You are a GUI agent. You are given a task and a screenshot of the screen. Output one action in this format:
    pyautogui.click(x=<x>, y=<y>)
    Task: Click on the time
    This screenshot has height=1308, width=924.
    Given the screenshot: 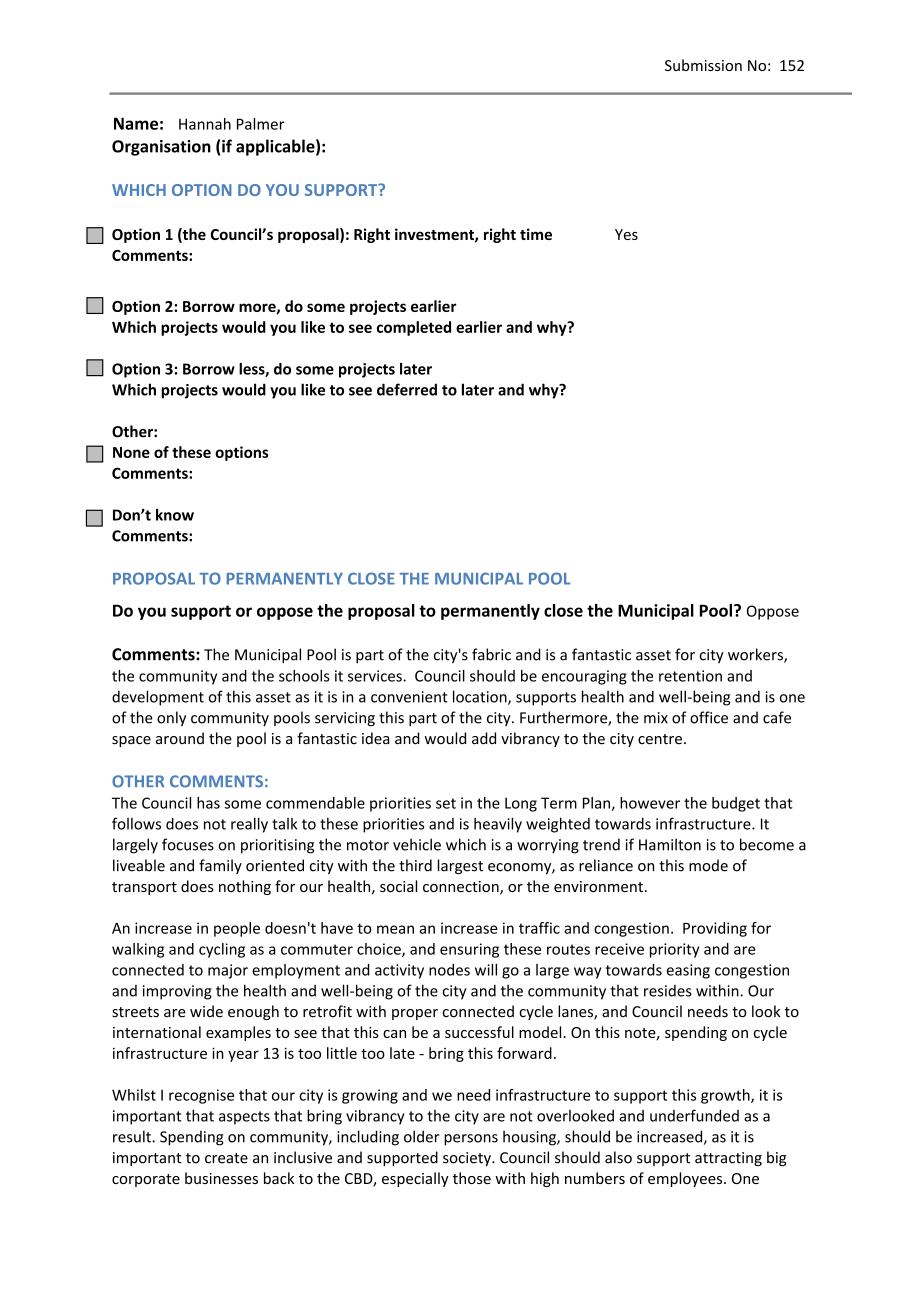 What is the action you would take?
    pyautogui.click(x=536, y=234)
